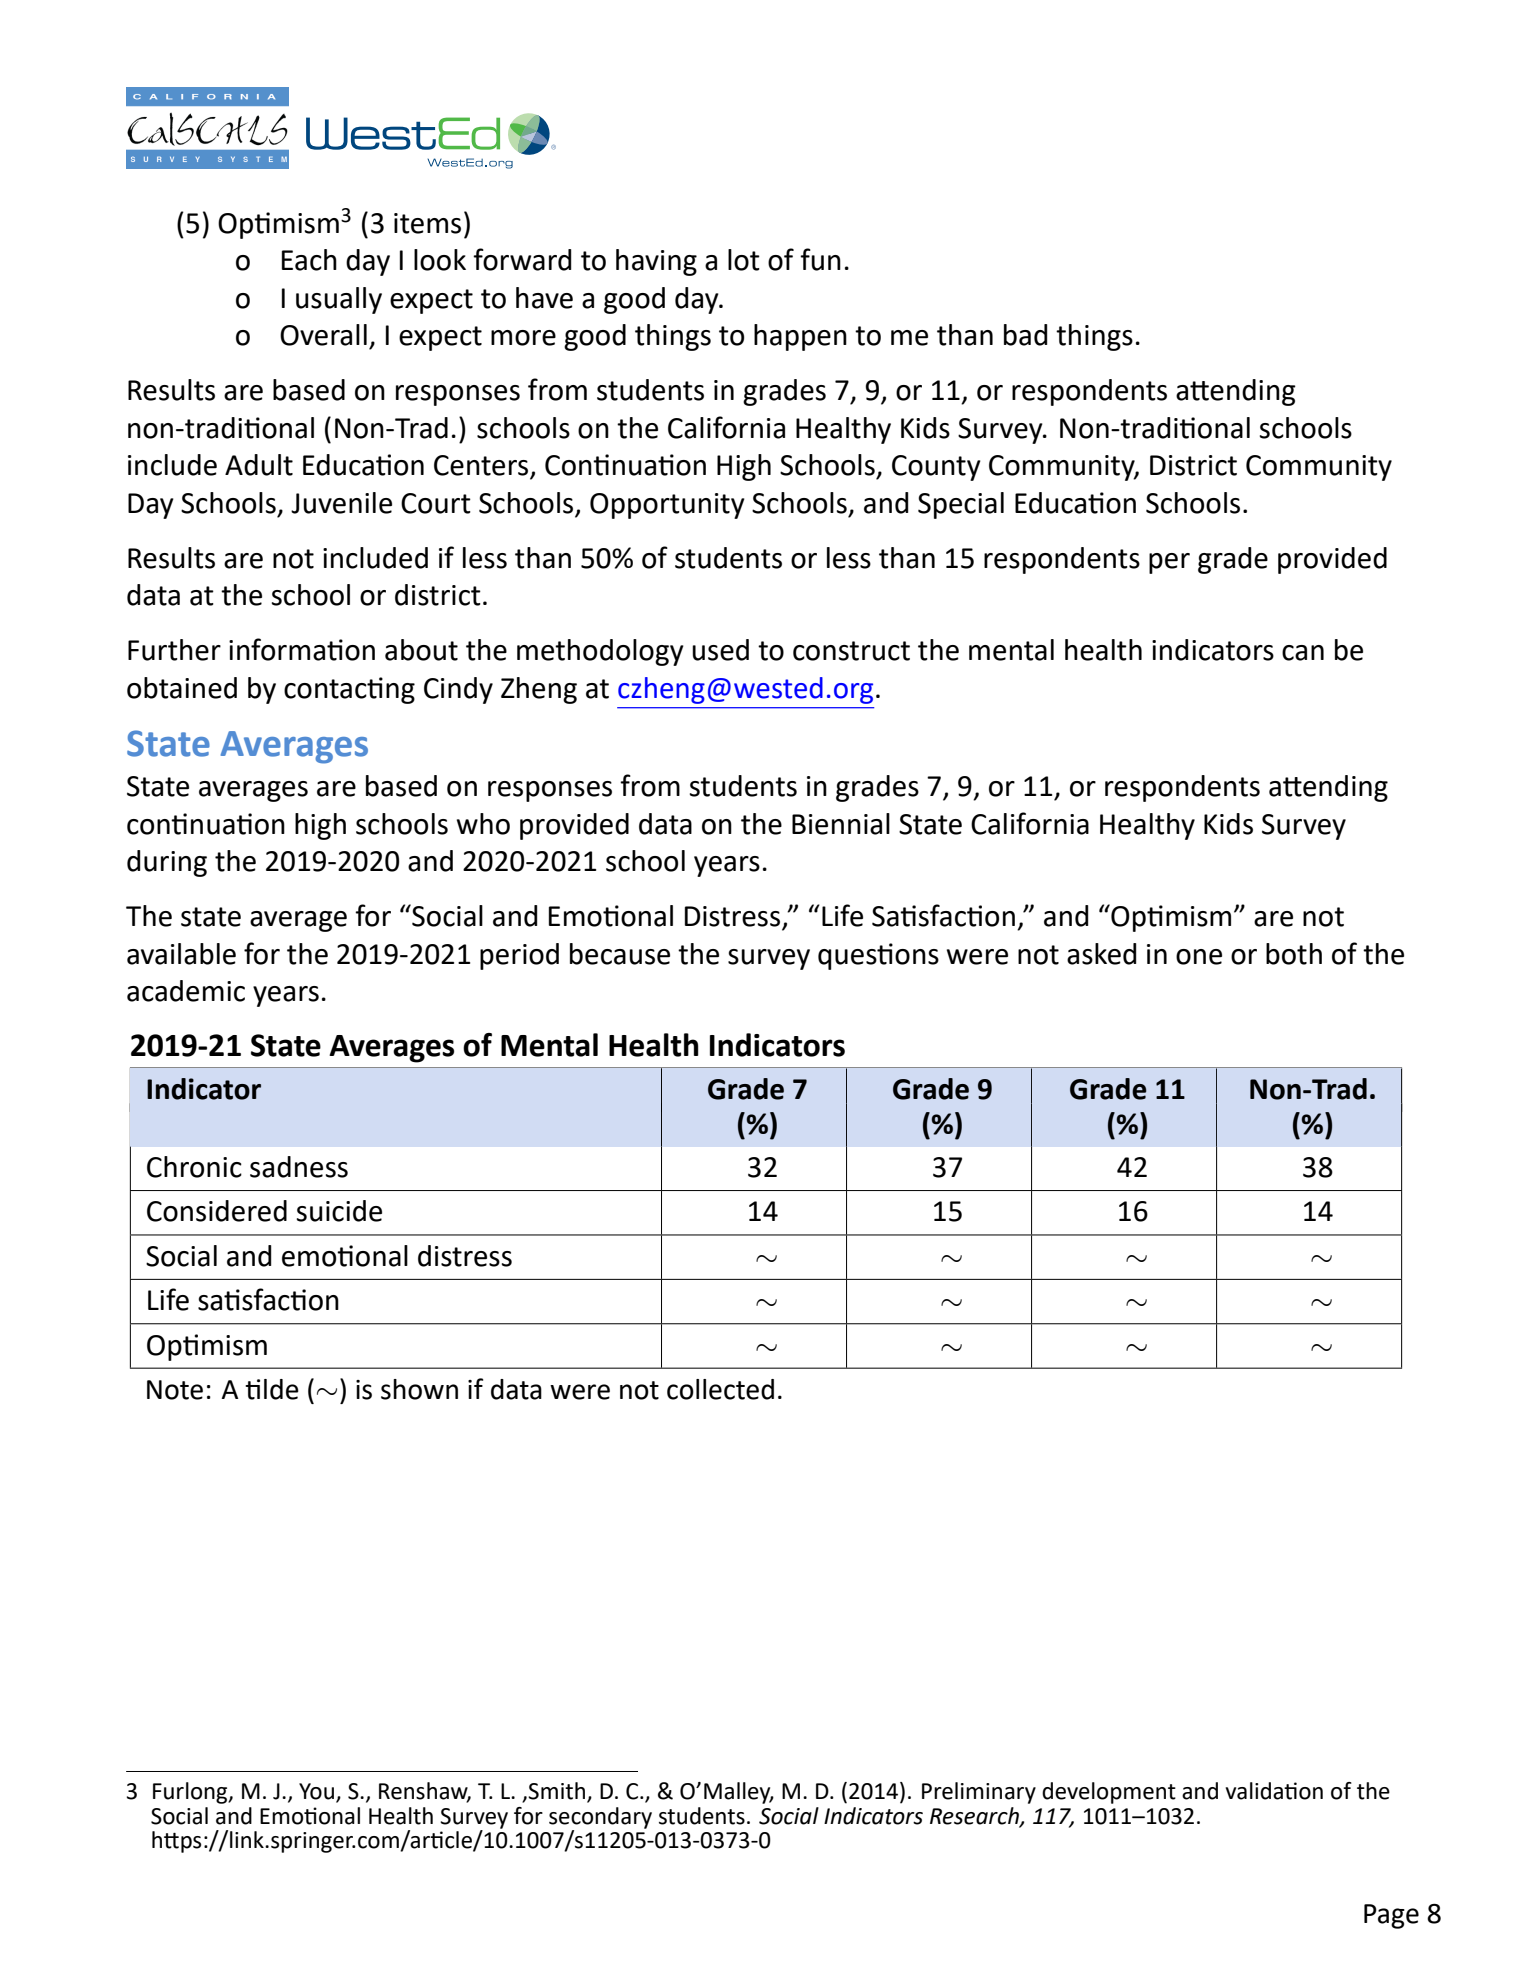 This page has height=1983, width=1532. Describe the element at coordinates (744, 260) in the page. I see `lot` at that location.
